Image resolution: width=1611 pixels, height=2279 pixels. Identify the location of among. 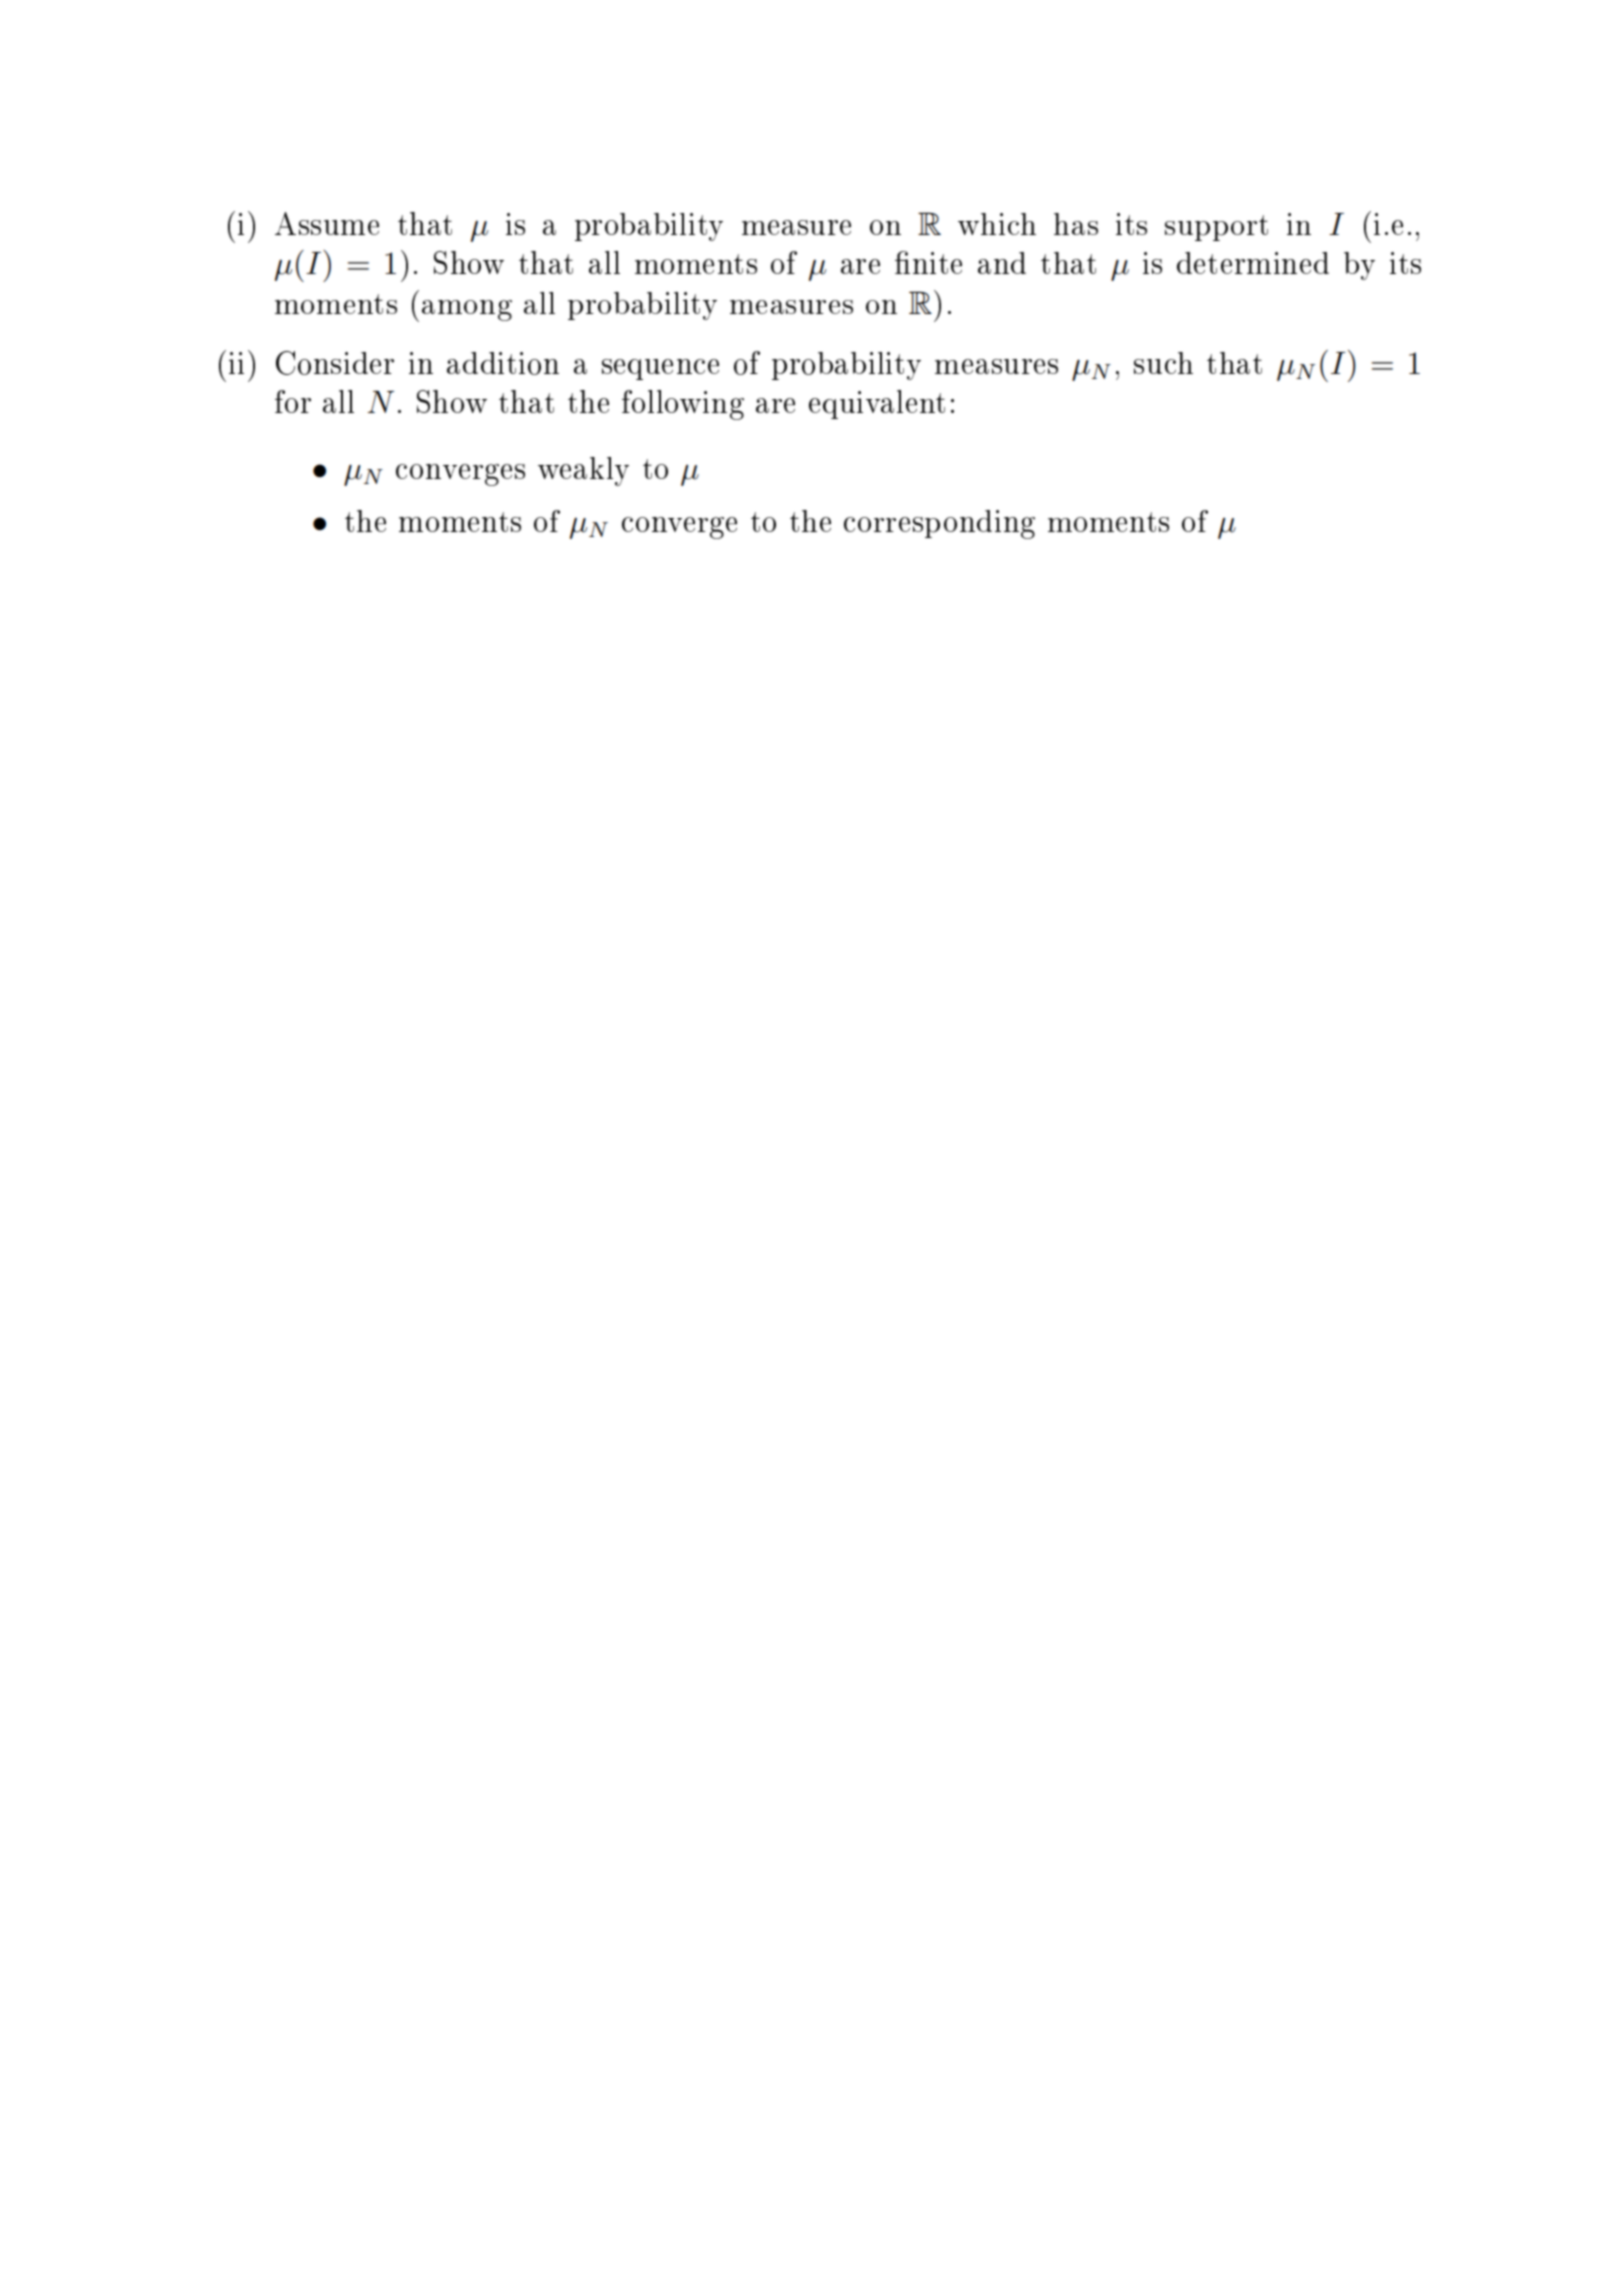
(467, 310).
